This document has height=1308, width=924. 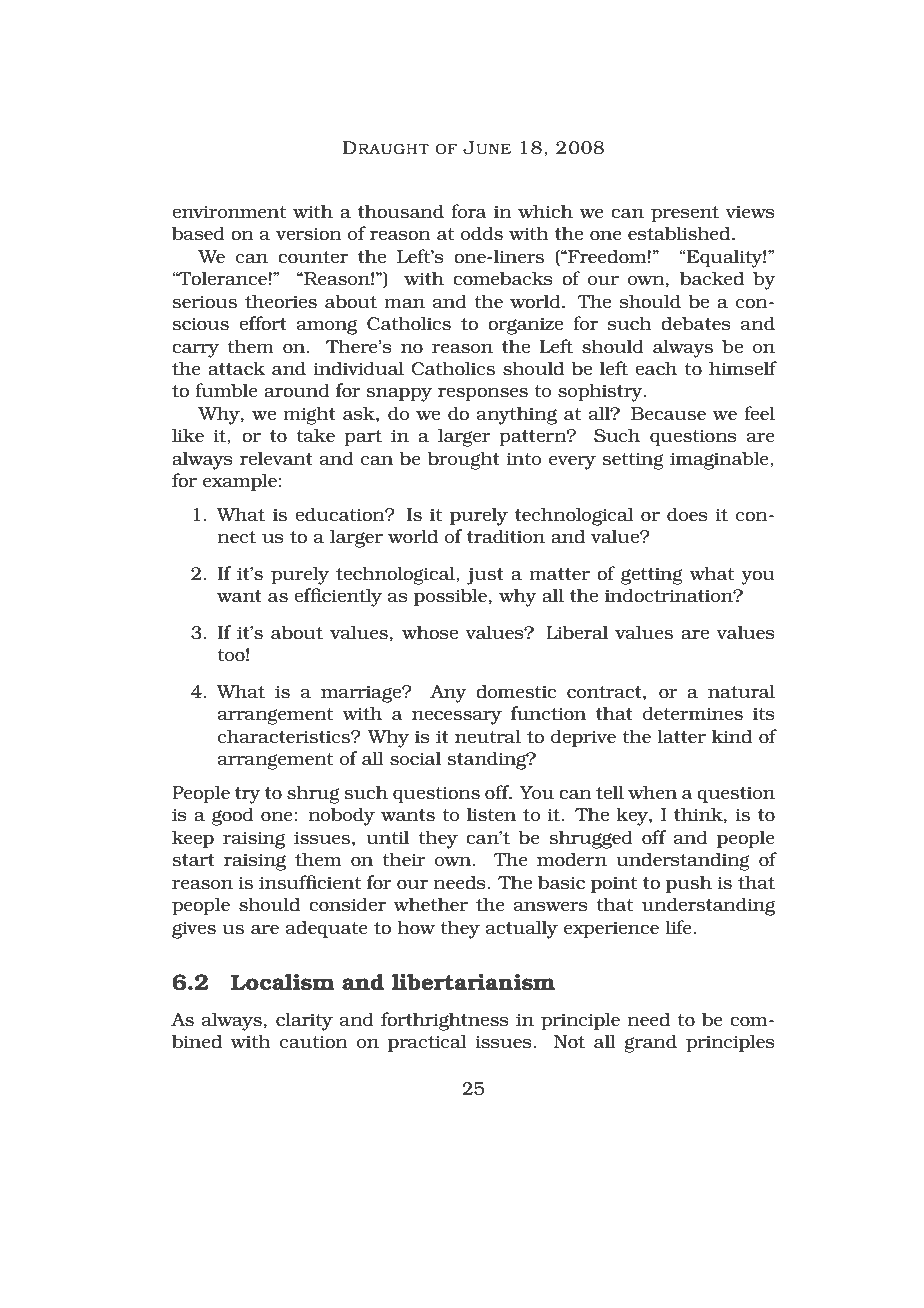 What do you see at coordinates (304, 1021) in the document?
I see `clarity` at bounding box center [304, 1021].
